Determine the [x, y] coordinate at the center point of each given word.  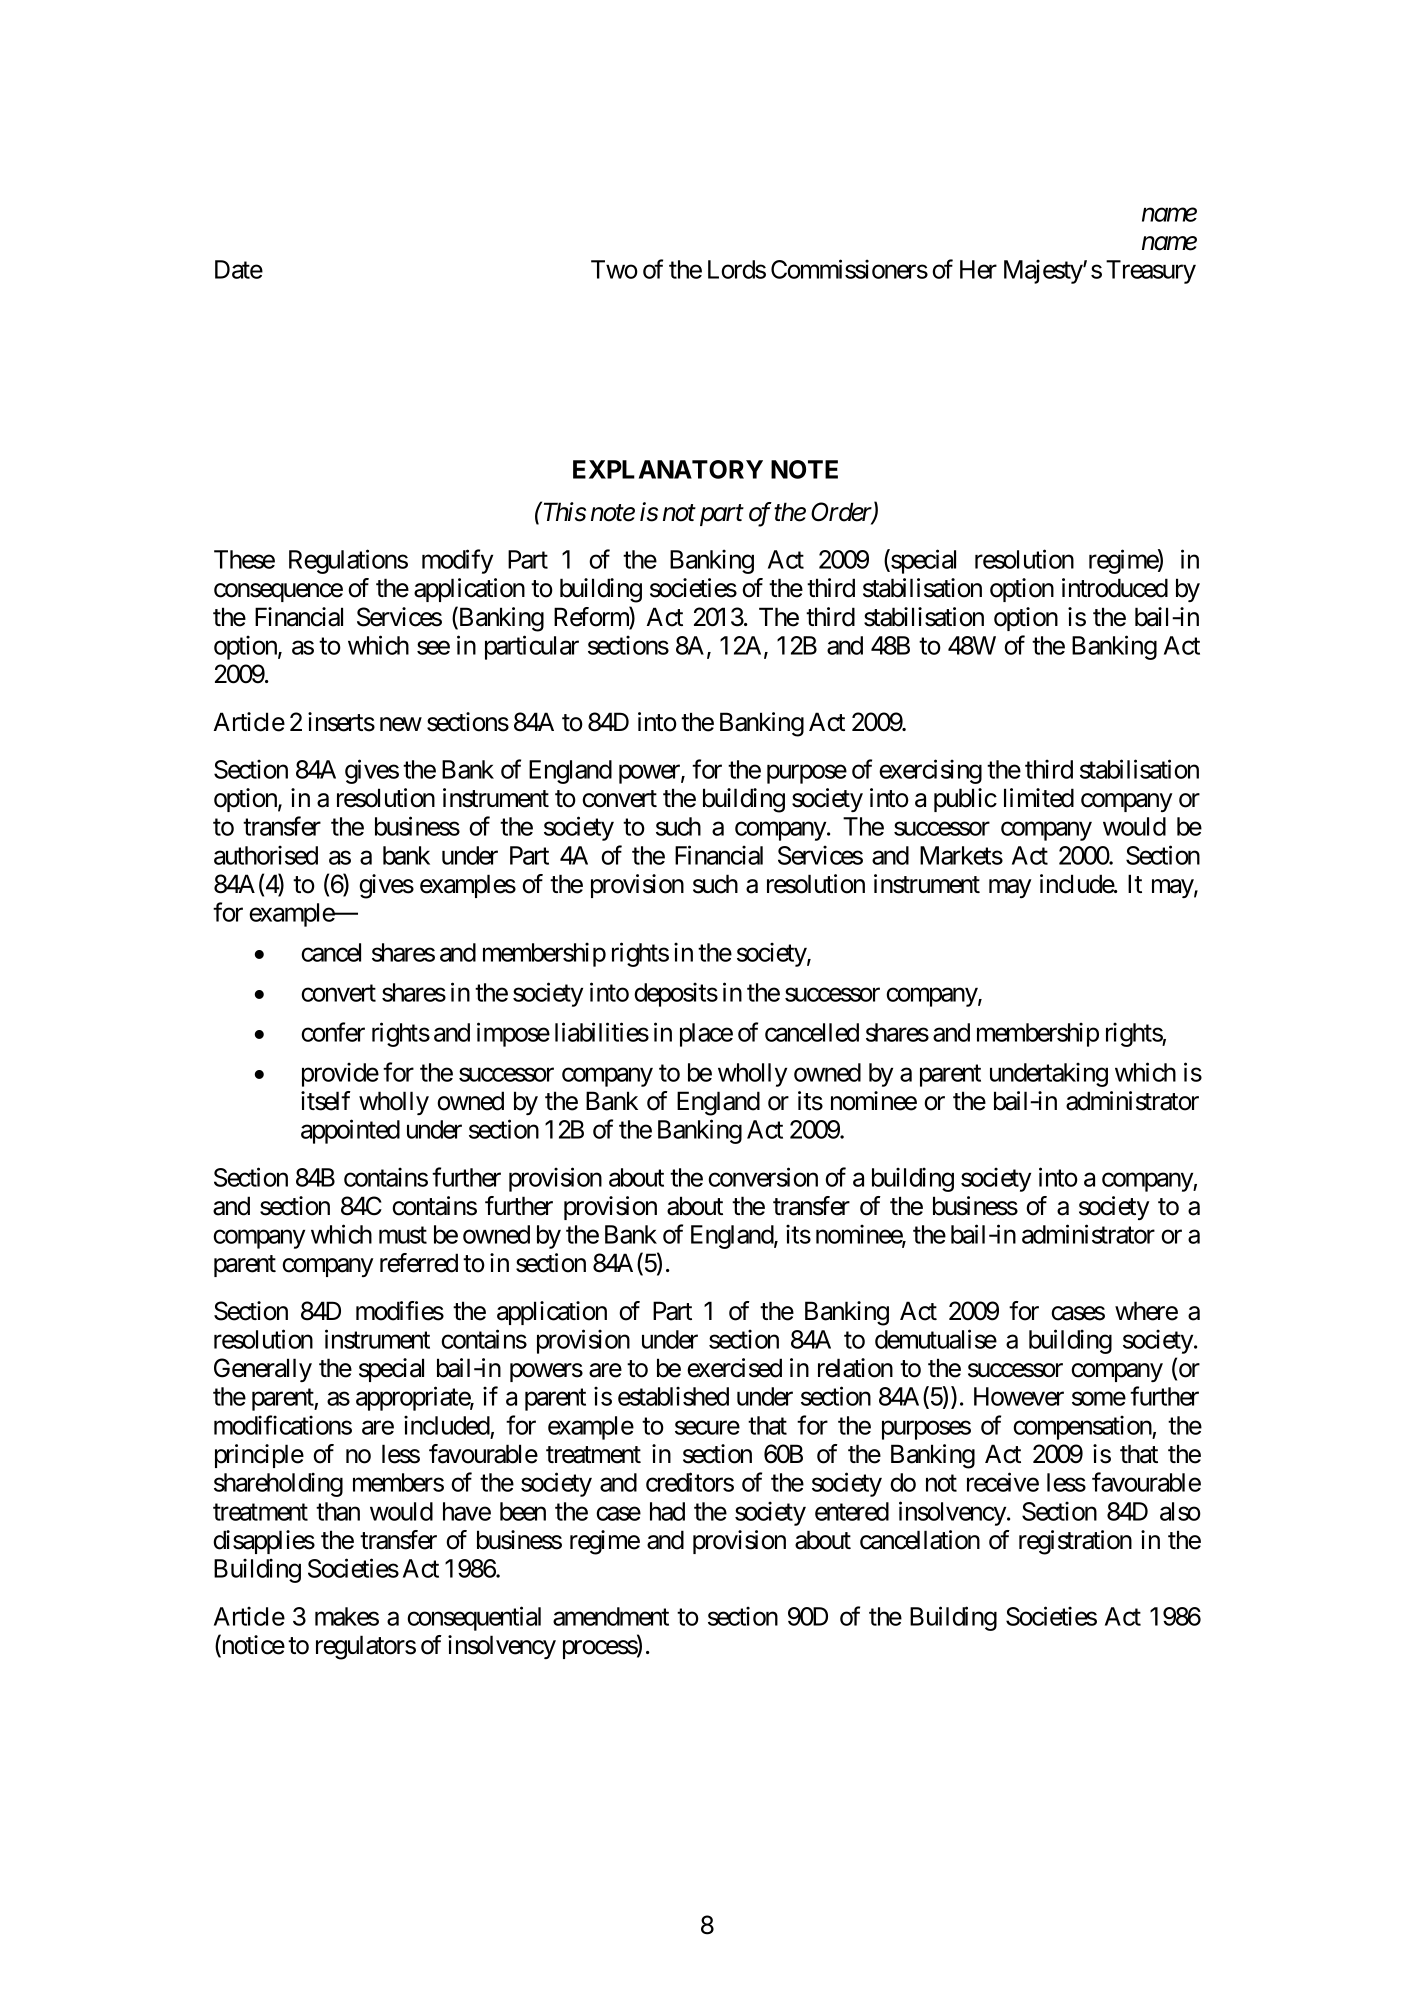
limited [1039, 798]
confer [333, 1032]
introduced [1115, 588]
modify [457, 561]
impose [513, 1034]
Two [614, 269]
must [403, 1235]
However [1019, 1396]
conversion [763, 1177]
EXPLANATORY [668, 469]
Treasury [1151, 272]
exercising [930, 771]
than [338, 1511]
